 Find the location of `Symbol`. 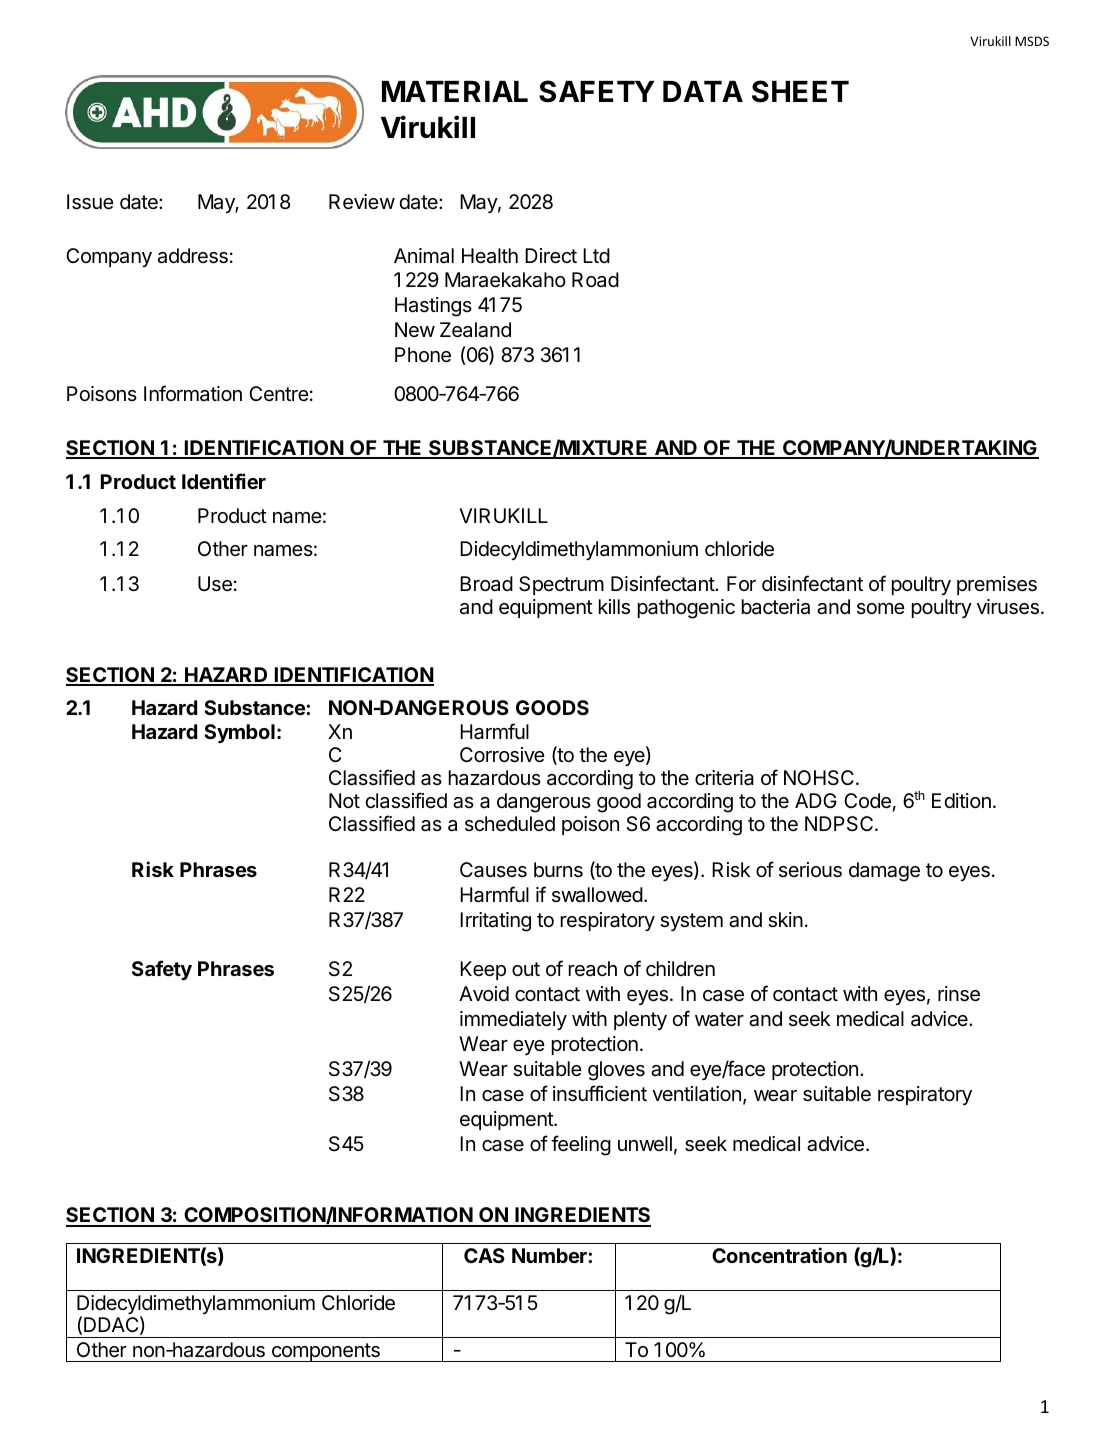

Symbol is located at coordinates (239, 733).
